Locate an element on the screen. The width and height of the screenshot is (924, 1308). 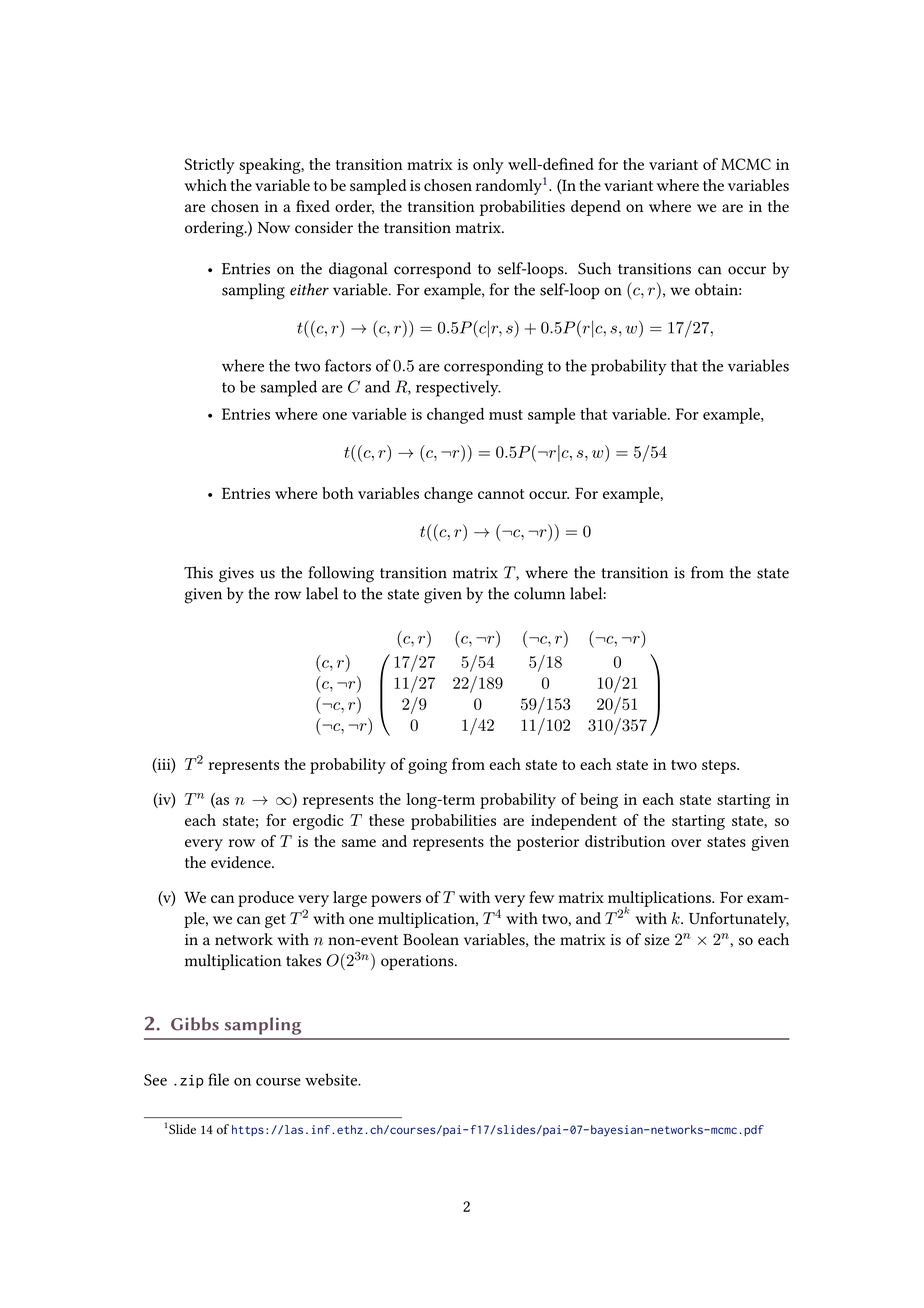
cannot is located at coordinates (501, 494).
